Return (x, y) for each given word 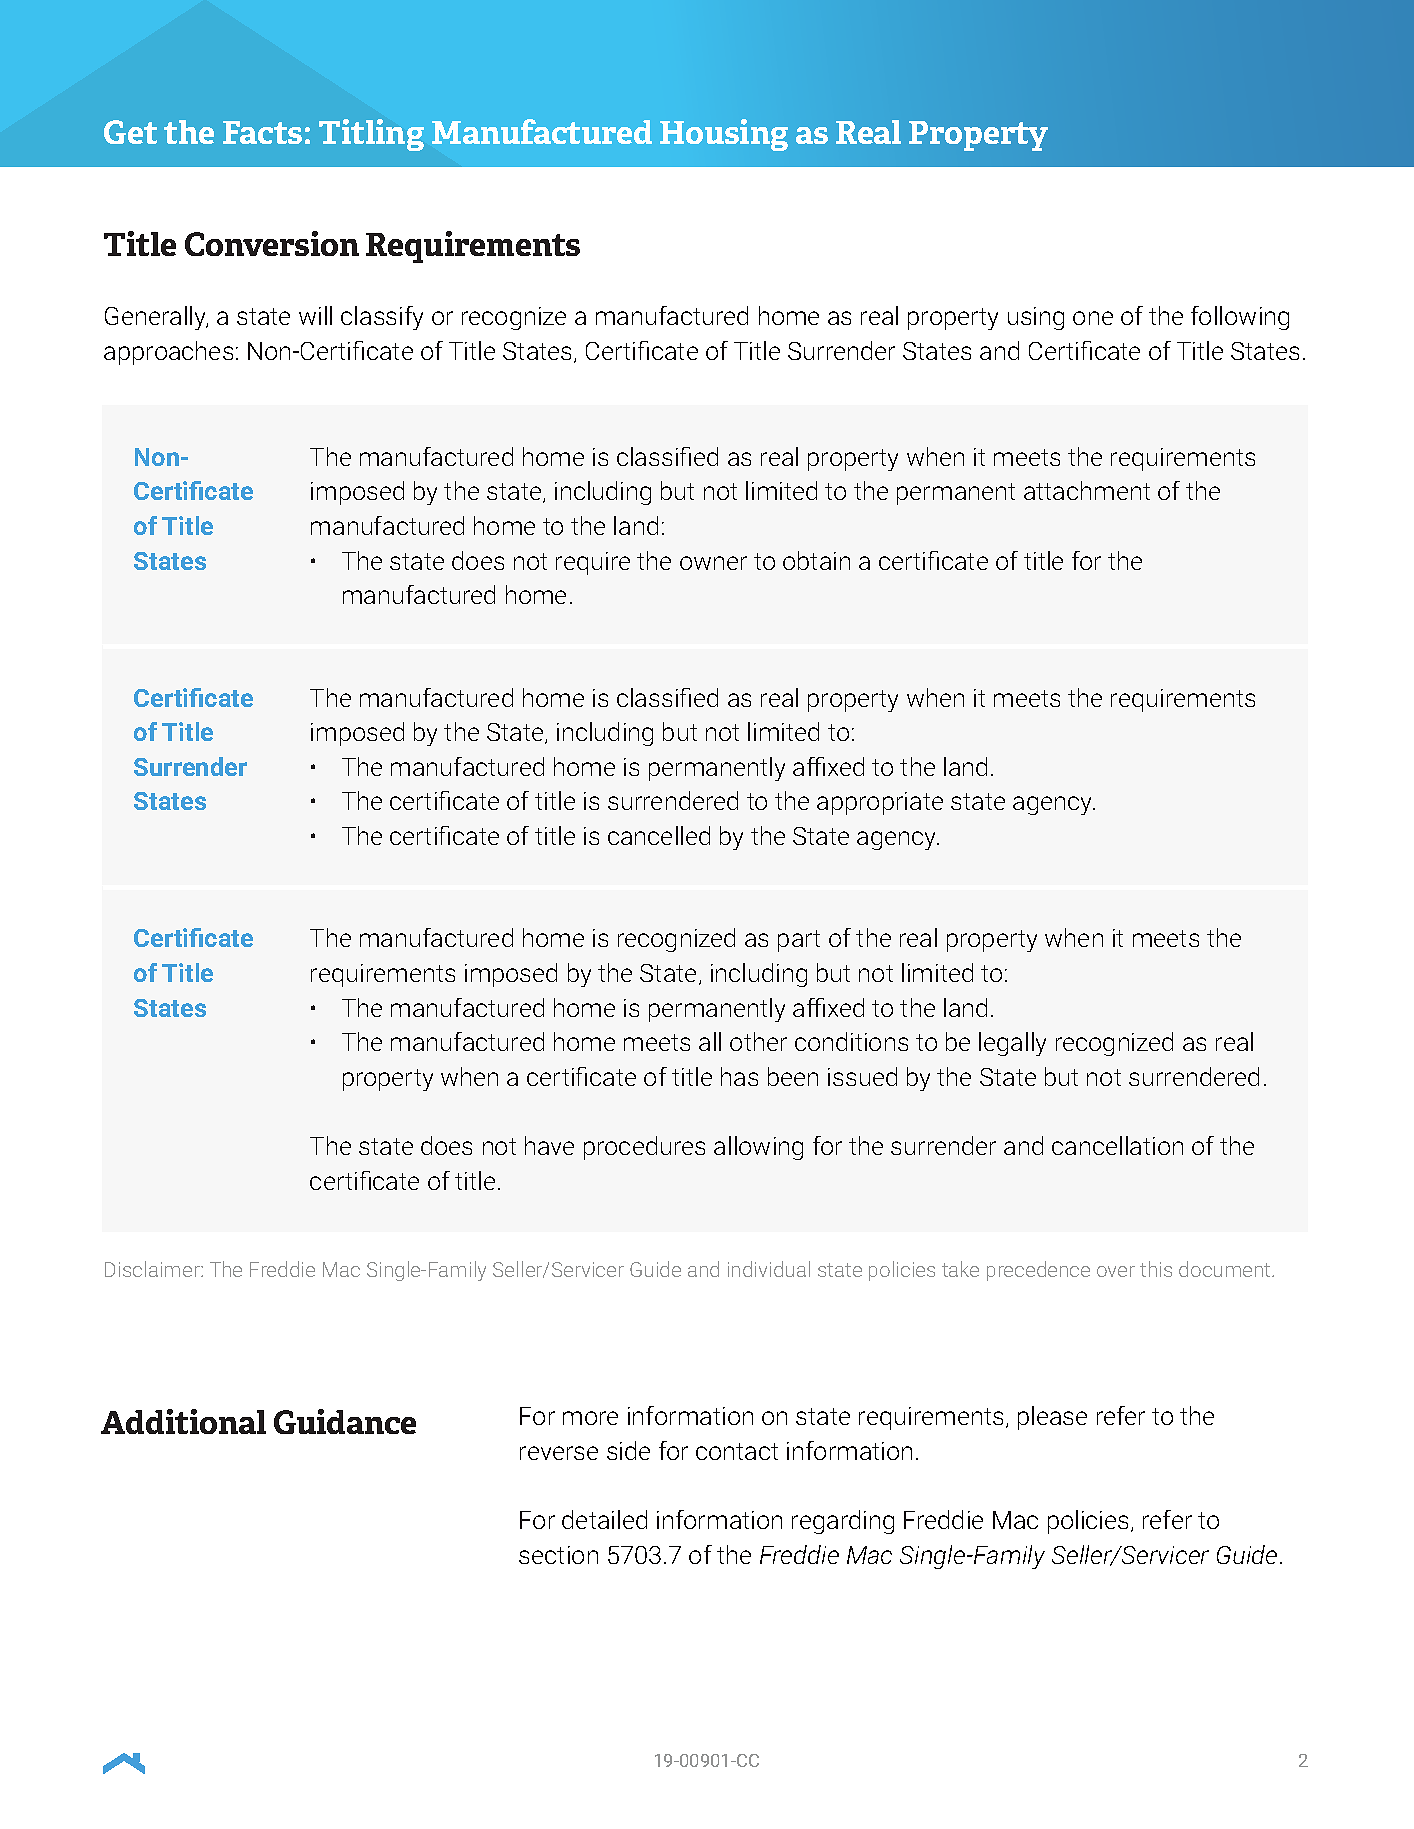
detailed (604, 1519)
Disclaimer (153, 1269)
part (799, 941)
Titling (371, 135)
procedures (644, 1148)
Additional (183, 1421)
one (1093, 318)
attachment (1087, 490)
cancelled (659, 835)
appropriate (880, 803)
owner (713, 563)
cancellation (1117, 1145)
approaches (168, 353)
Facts (262, 132)
